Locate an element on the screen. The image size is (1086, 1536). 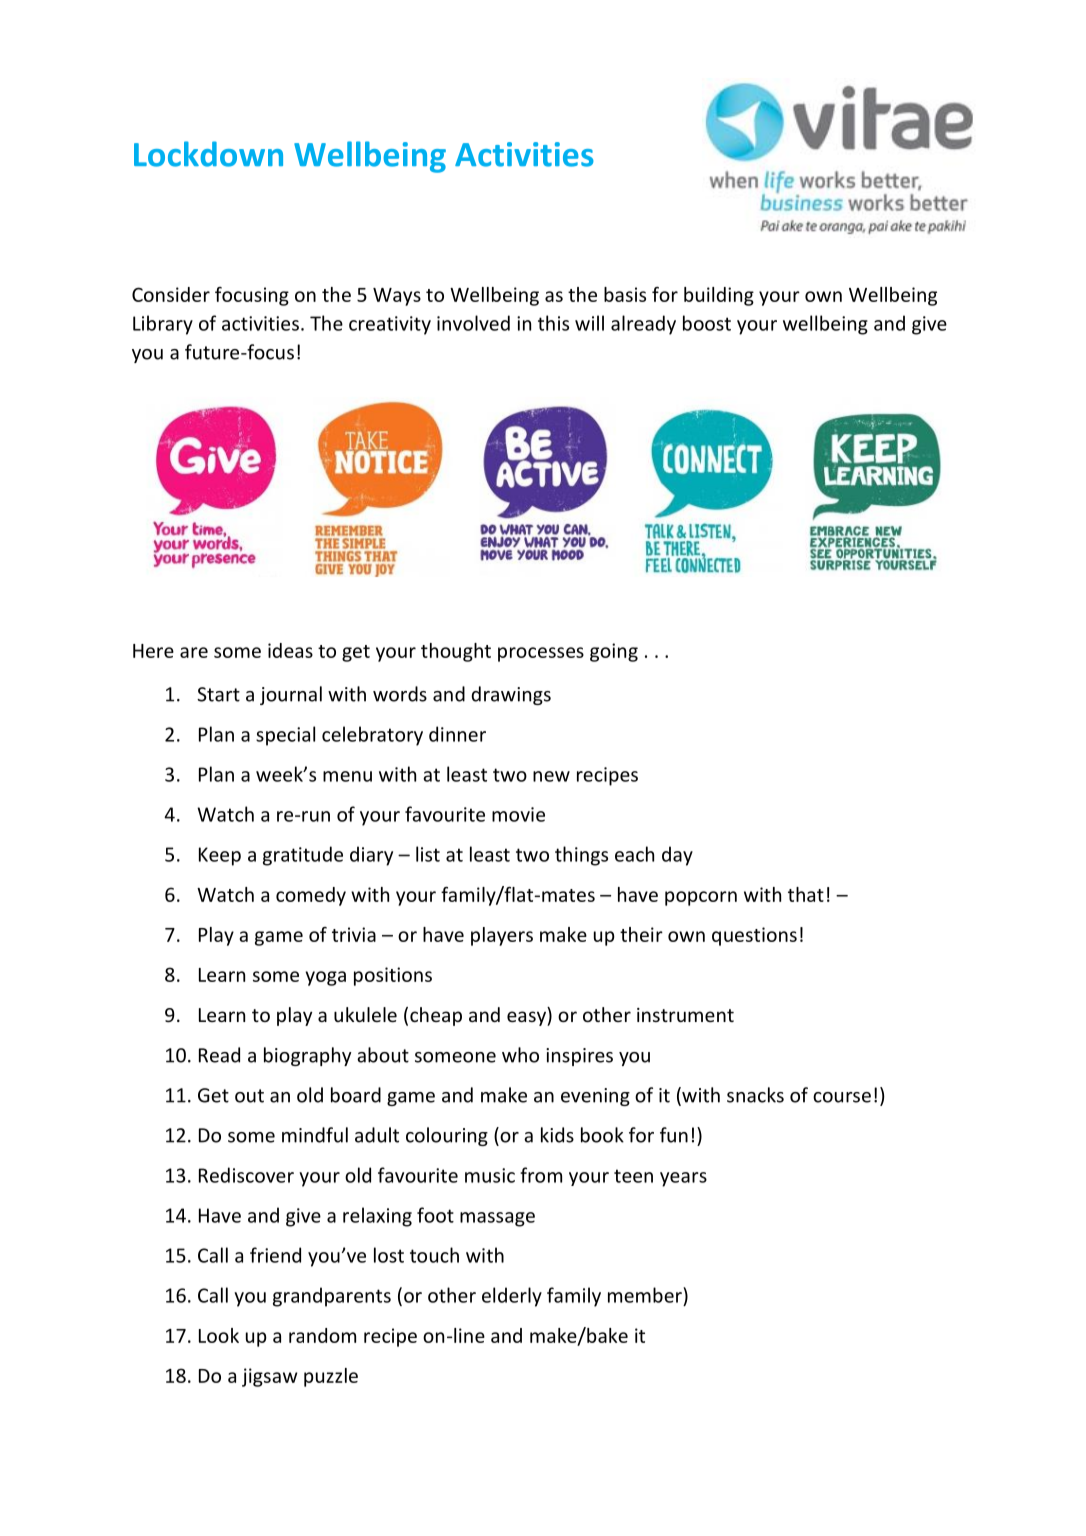
biography is located at coordinates (307, 1056).
